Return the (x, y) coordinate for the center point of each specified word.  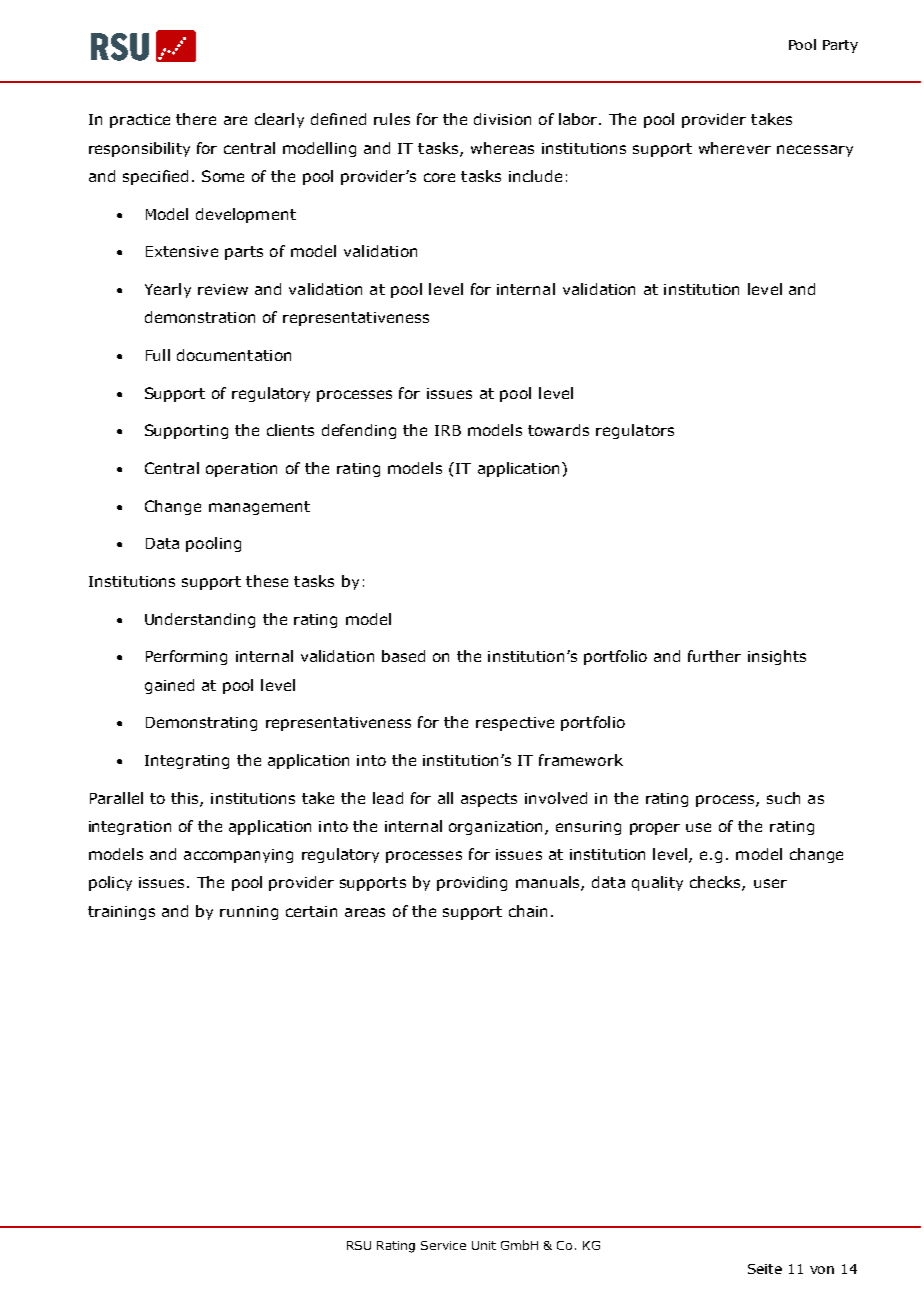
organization (497, 828)
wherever (735, 148)
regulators (635, 431)
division (502, 119)
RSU (359, 1245)
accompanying (238, 856)
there (196, 119)
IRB (448, 430)
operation (241, 470)
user (770, 883)
